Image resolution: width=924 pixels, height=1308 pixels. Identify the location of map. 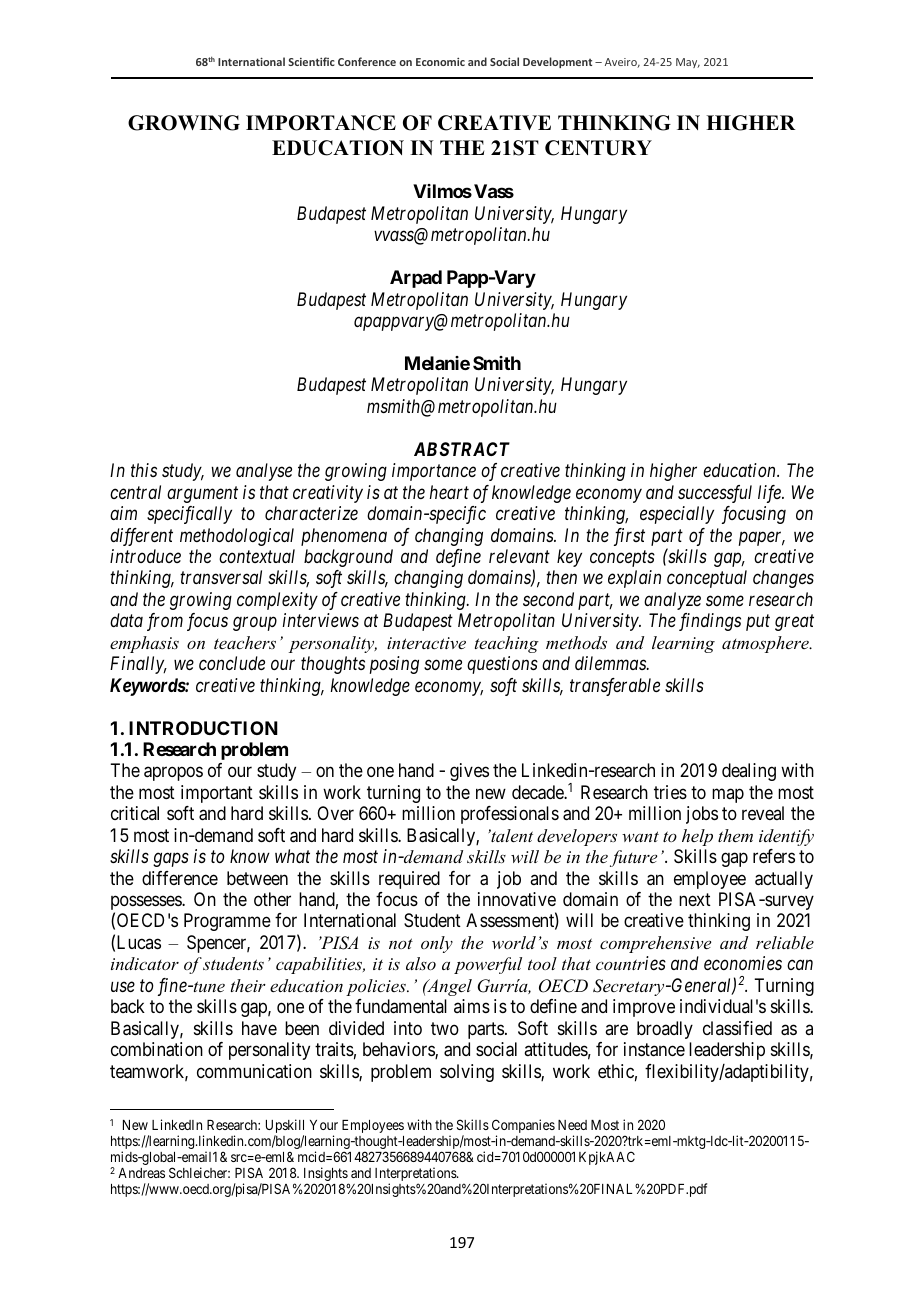
(728, 795).
